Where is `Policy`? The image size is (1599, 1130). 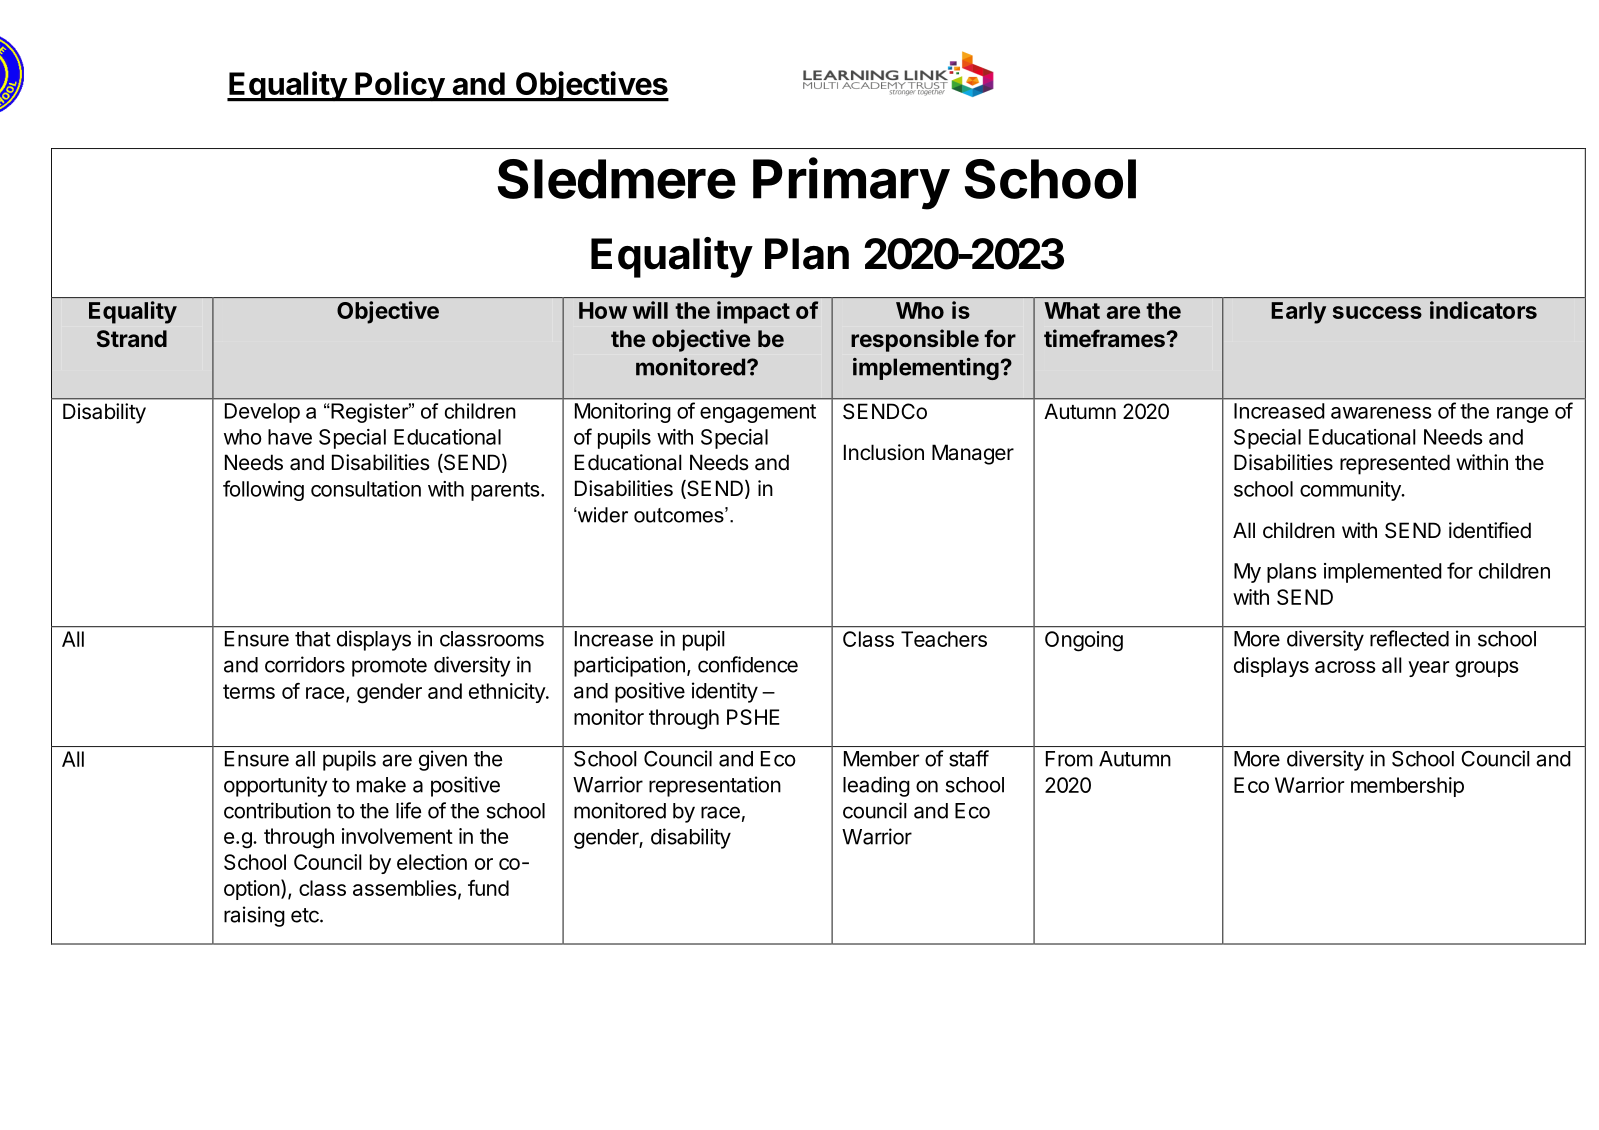
Policy is located at coordinates (399, 86).
